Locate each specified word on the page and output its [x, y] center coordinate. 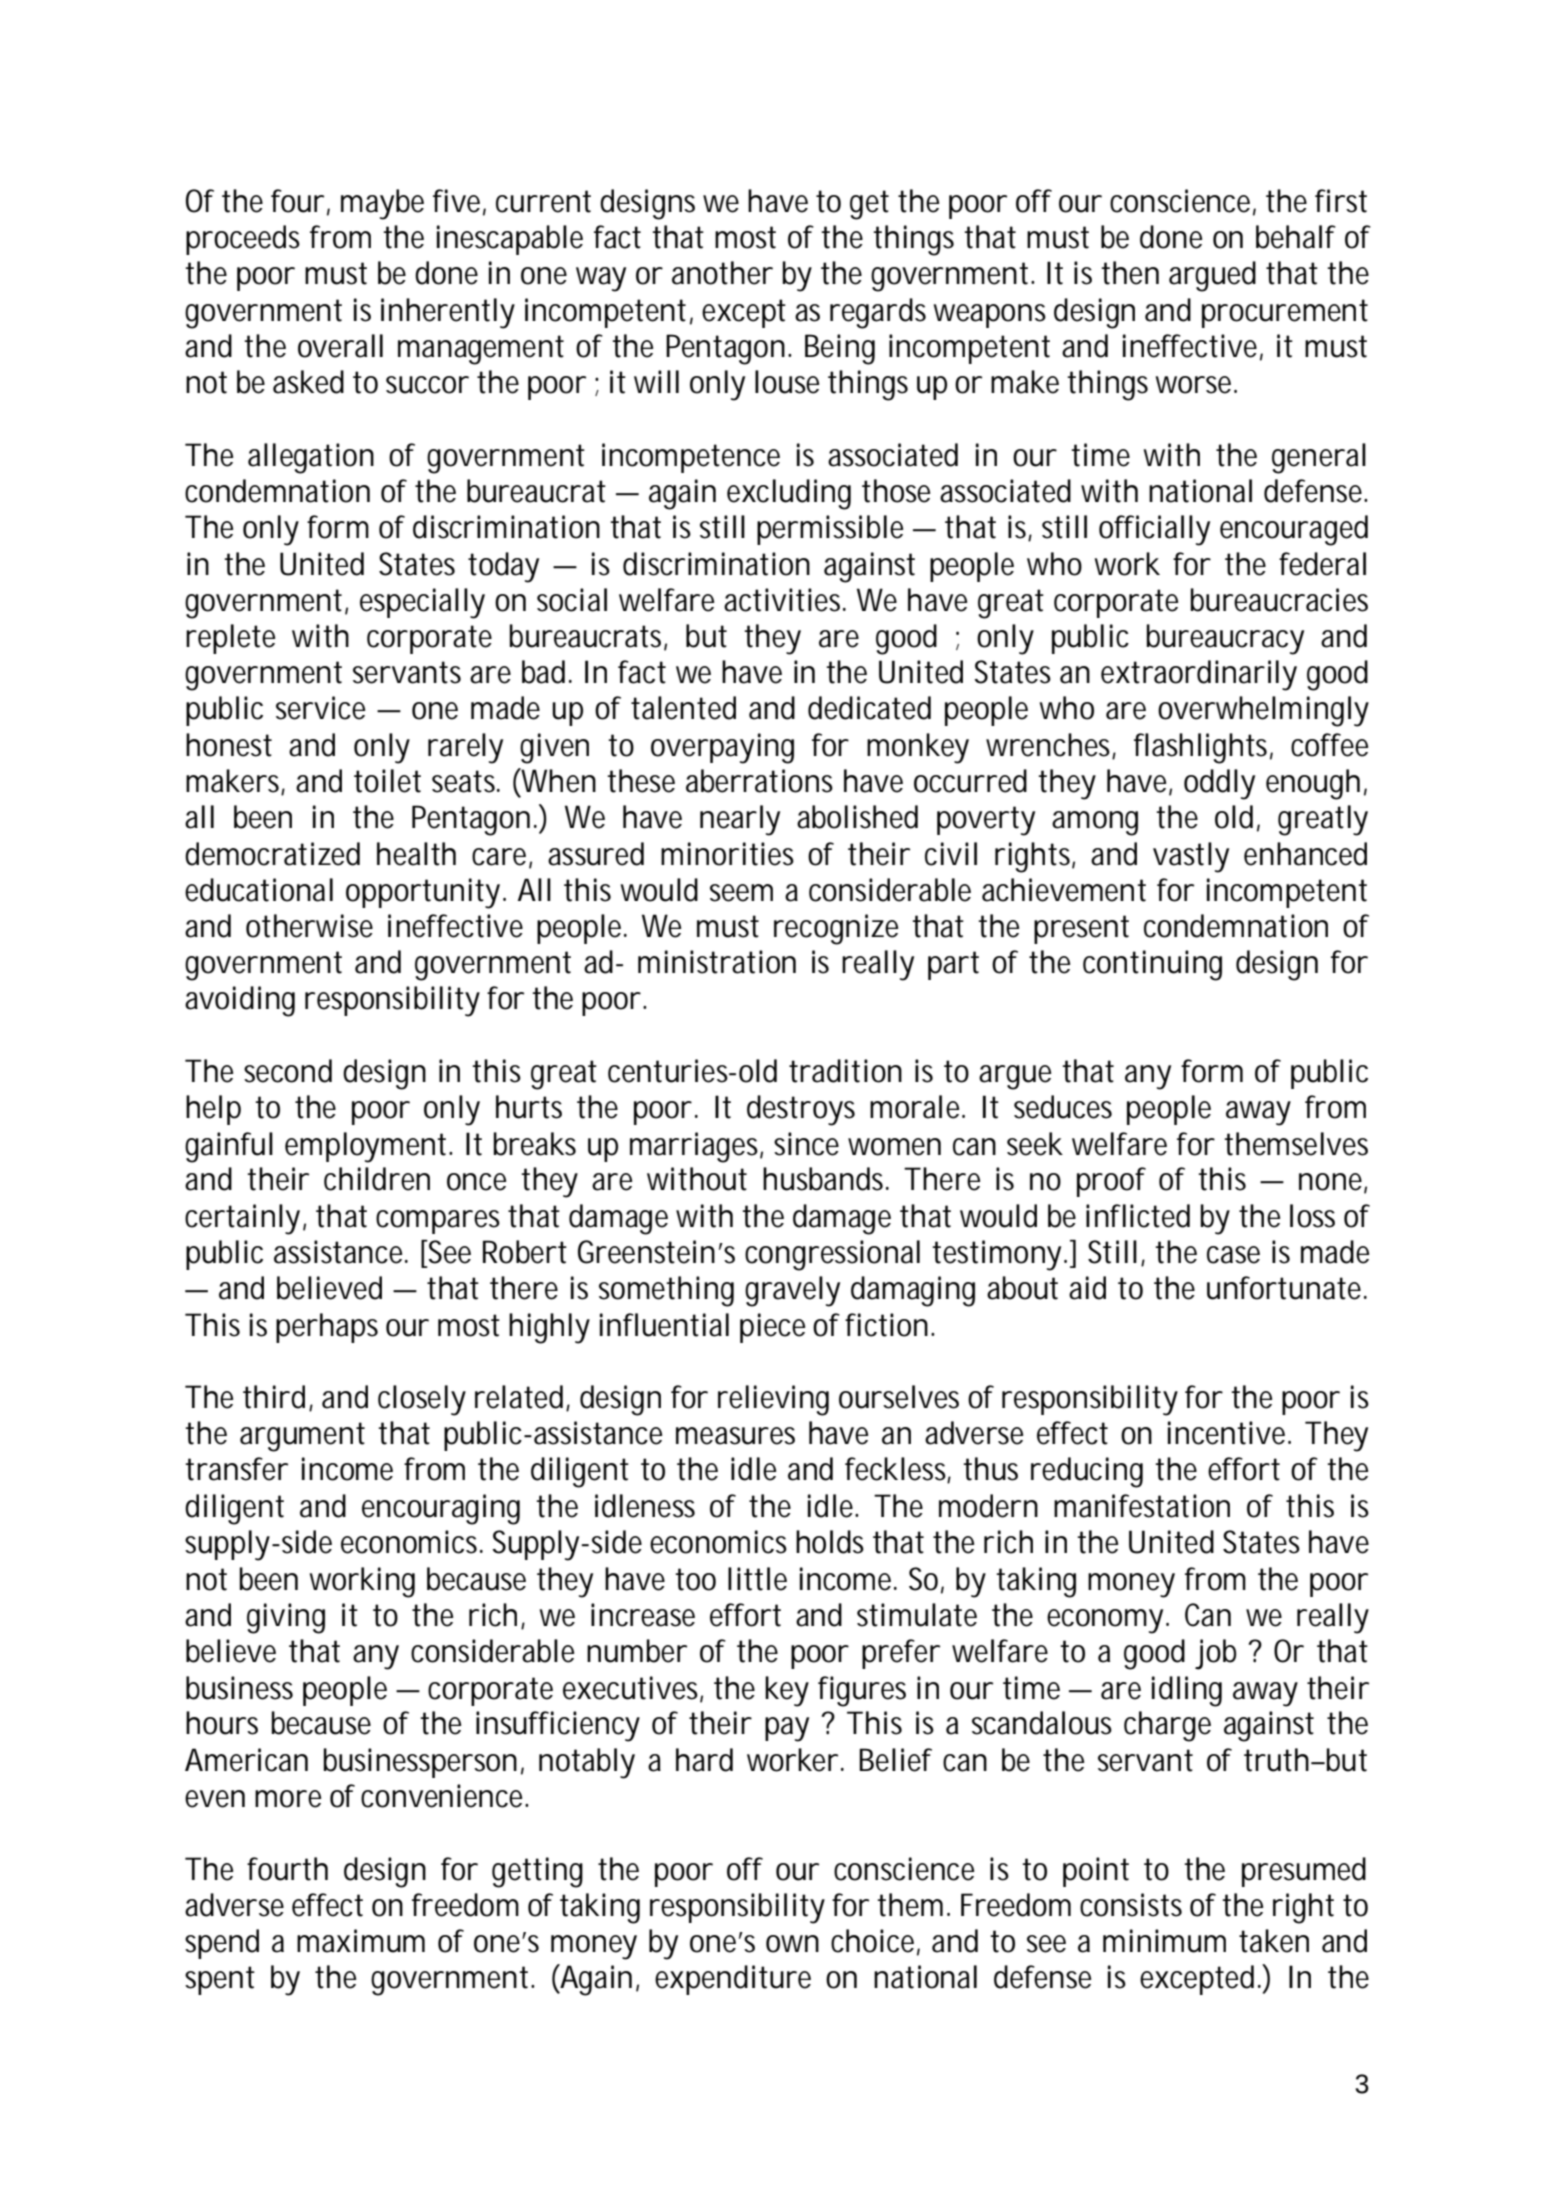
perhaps [327, 1328]
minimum [1164, 1941]
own [792, 1944]
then [1130, 273]
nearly [740, 820]
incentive [1229, 1433]
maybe [382, 204]
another [722, 273]
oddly [1219, 784]
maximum [361, 1941]
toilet [387, 781]
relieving [773, 1400]
